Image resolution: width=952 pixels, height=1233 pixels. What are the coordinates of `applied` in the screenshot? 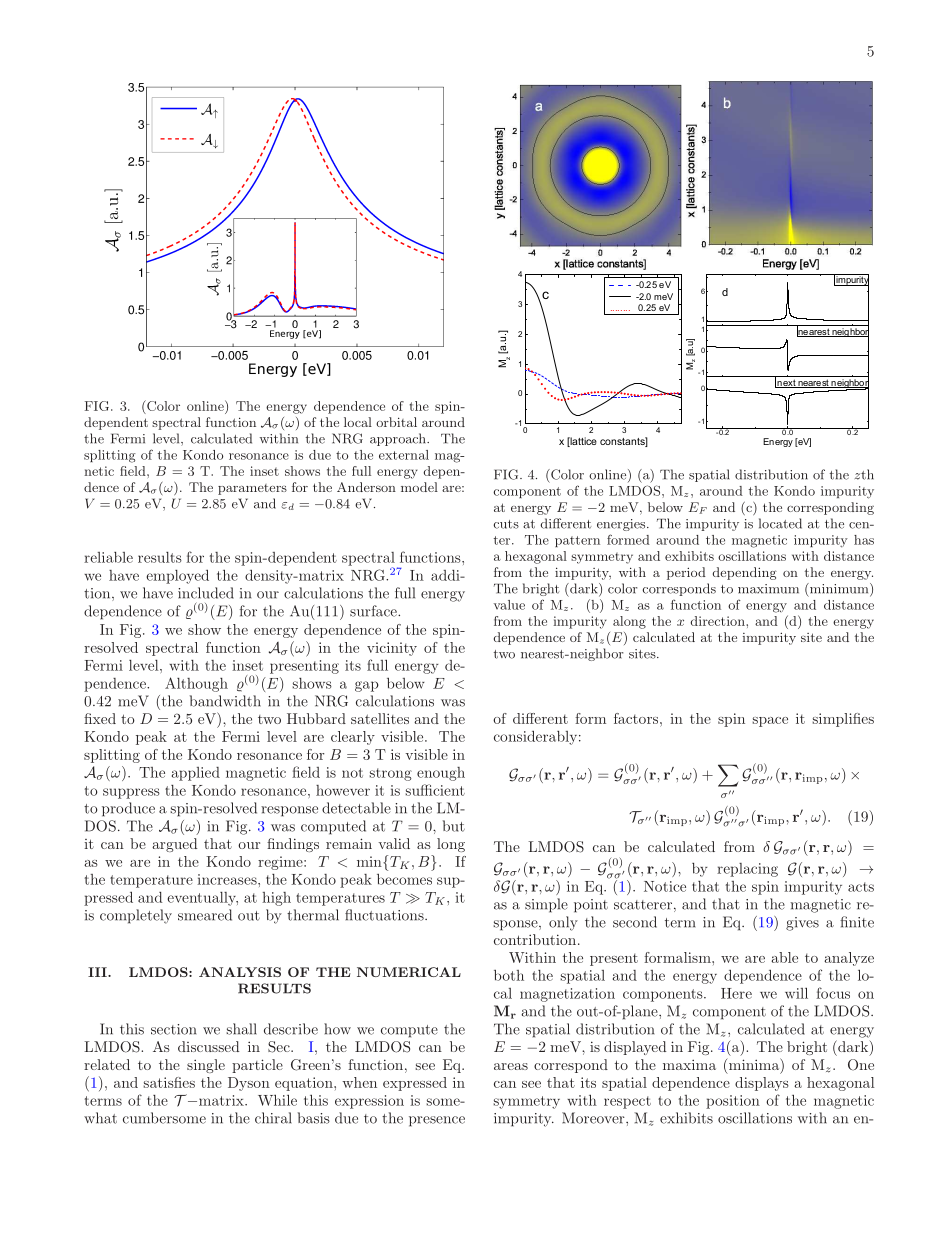 It's located at (196, 774).
